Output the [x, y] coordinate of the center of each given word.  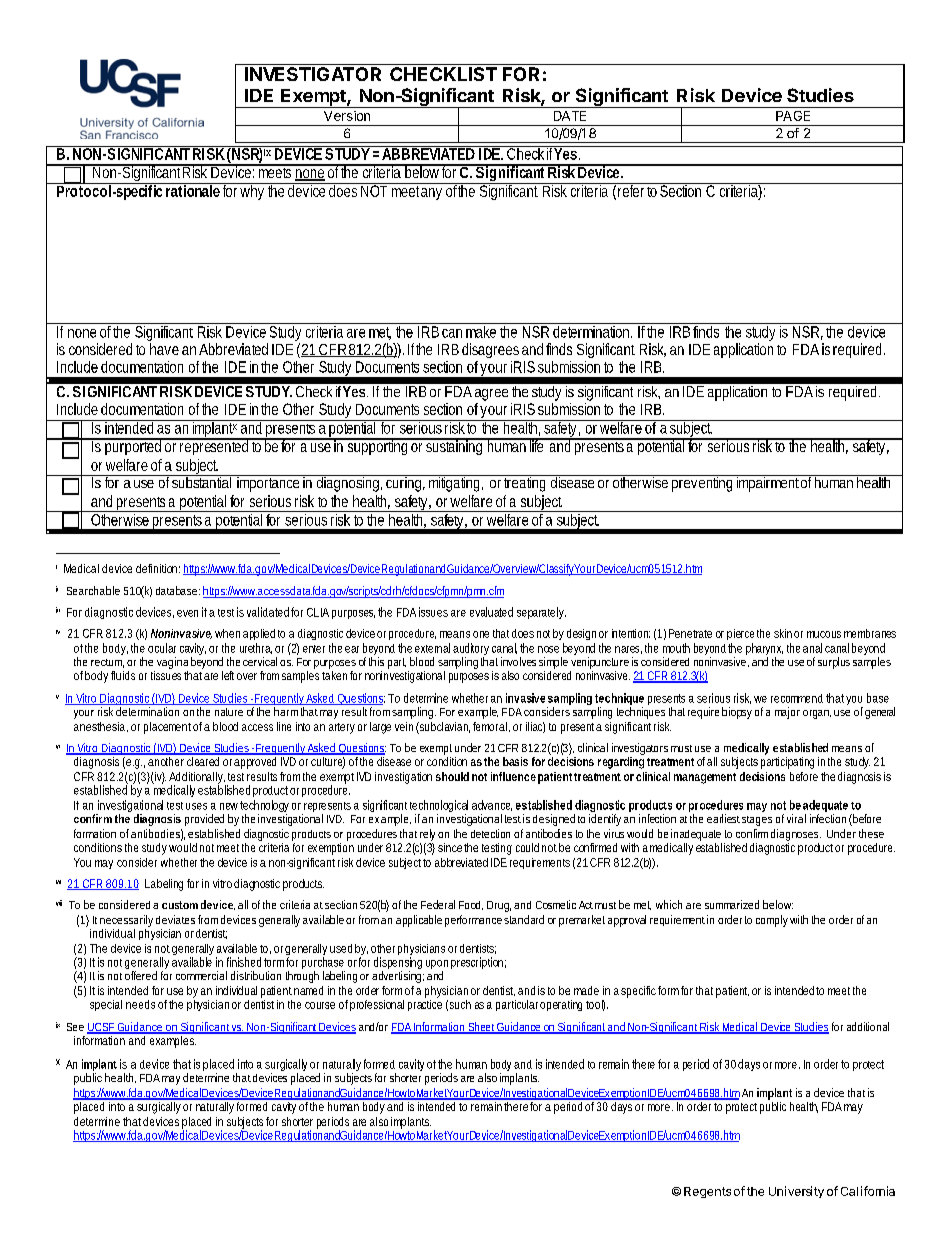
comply [772, 921]
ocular [162, 648]
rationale [192, 190]
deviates [175, 919]
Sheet [481, 1028]
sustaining [454, 446]
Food [469, 905]
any [431, 194]
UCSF [101, 1028]
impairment [767, 483]
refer [631, 190]
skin [783, 633]
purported [132, 446]
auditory [471, 650]
